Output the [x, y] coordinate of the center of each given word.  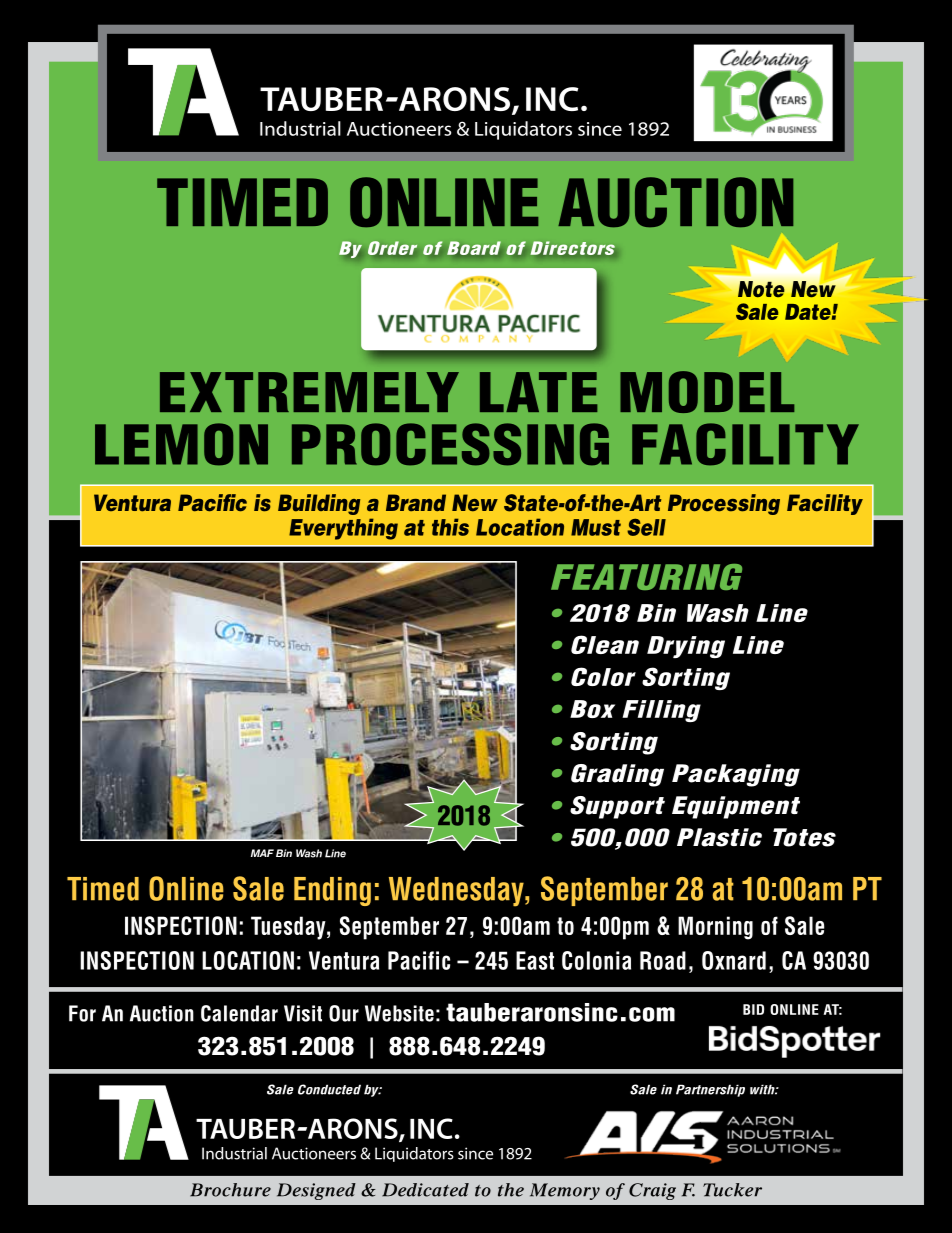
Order [392, 248]
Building [319, 504]
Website [399, 1013]
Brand [416, 502]
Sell [646, 527]
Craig [652, 1191]
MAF [262, 853]
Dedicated [425, 1190]
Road [663, 960]
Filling [661, 711]
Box [592, 709]
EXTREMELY [309, 392]
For [82, 1013]
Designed [316, 1191]
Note [761, 289]
